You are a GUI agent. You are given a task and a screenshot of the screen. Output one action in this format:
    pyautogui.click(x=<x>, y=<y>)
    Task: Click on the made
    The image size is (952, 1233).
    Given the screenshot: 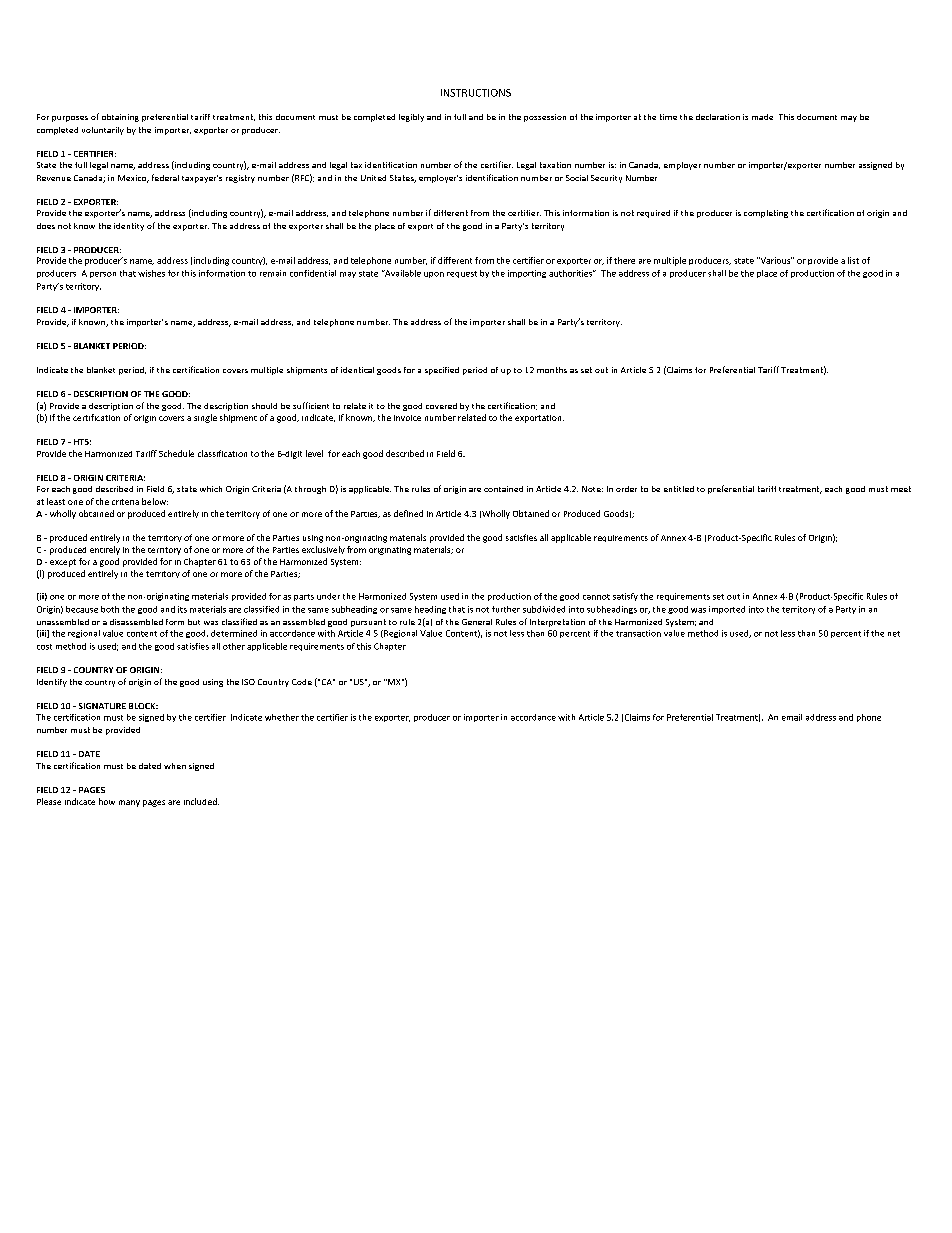 What is the action you would take?
    pyautogui.click(x=762, y=117)
